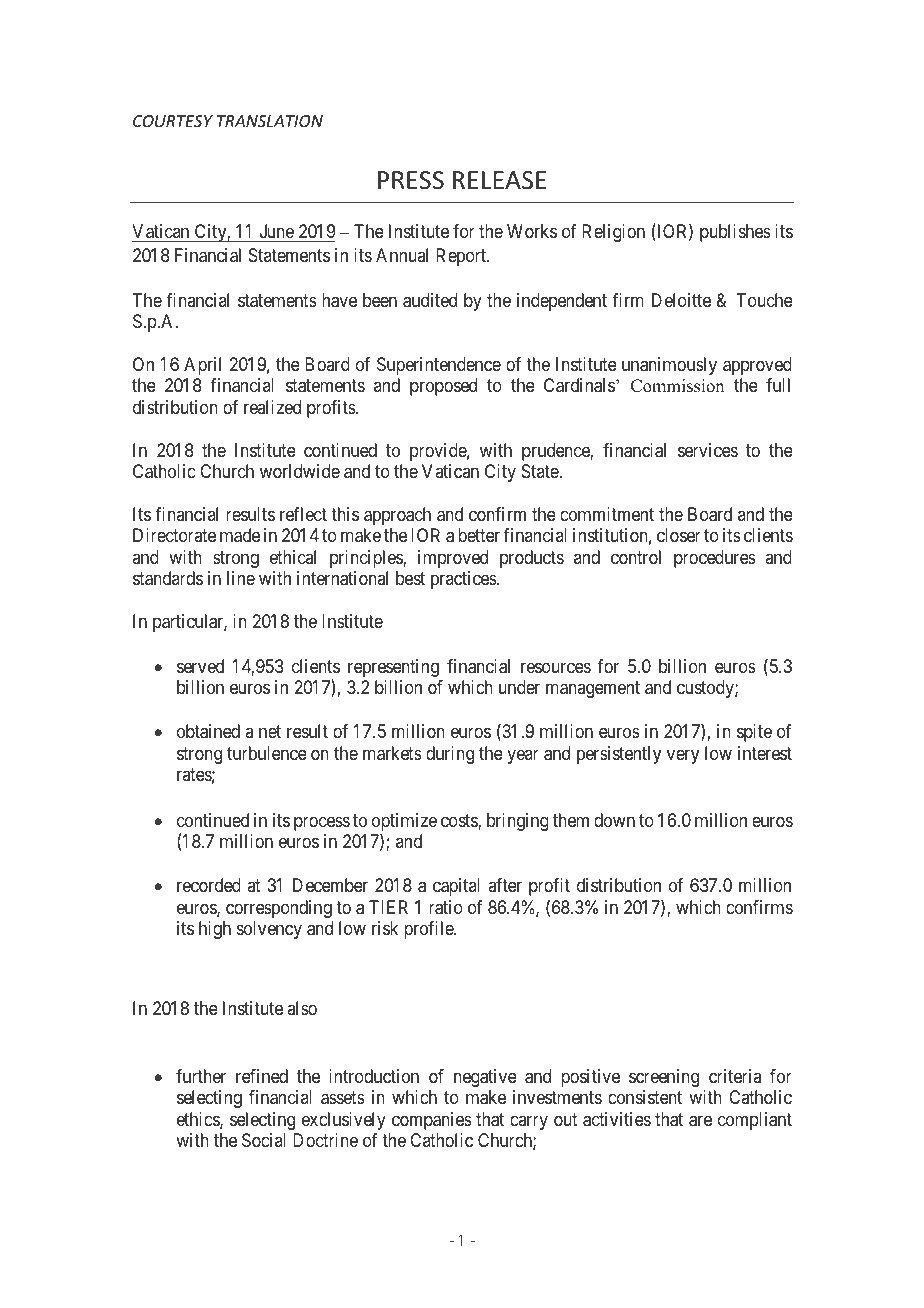 This screenshot has height=1308, width=924. I want to click on publishes, so click(735, 233).
